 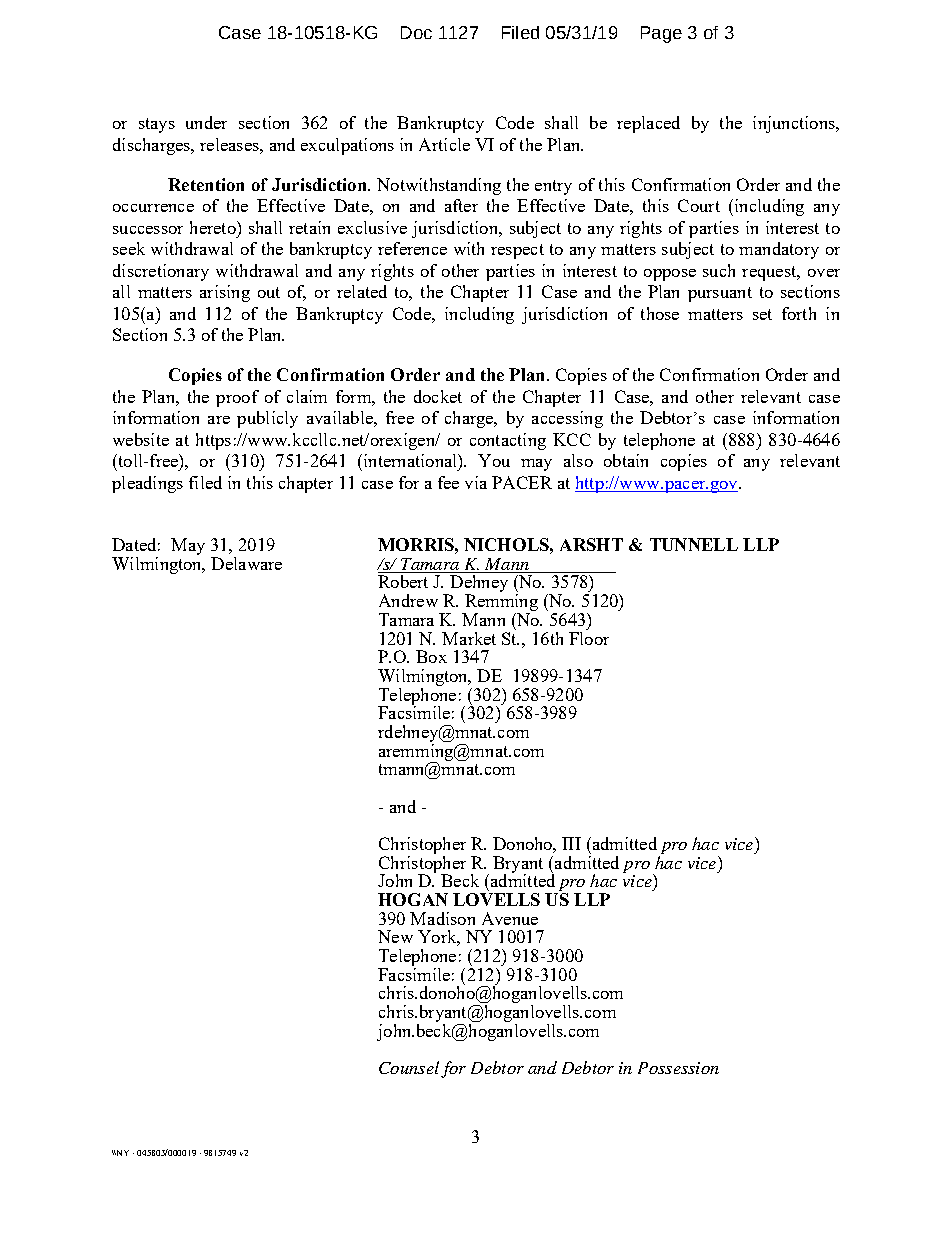 What do you see at coordinates (206, 122) in the screenshot?
I see `under` at bounding box center [206, 122].
